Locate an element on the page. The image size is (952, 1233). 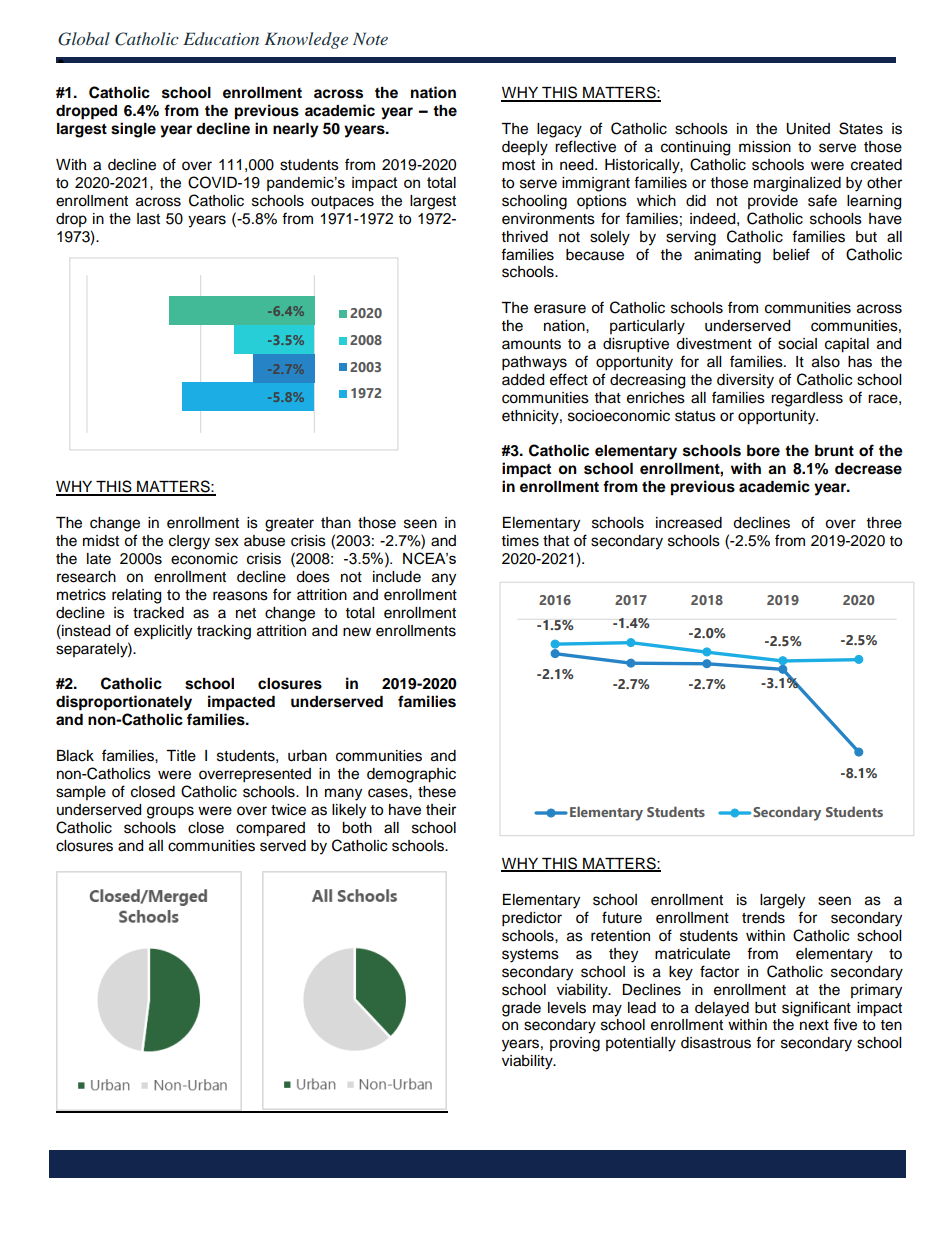
disproportionately is located at coordinates (124, 703).
